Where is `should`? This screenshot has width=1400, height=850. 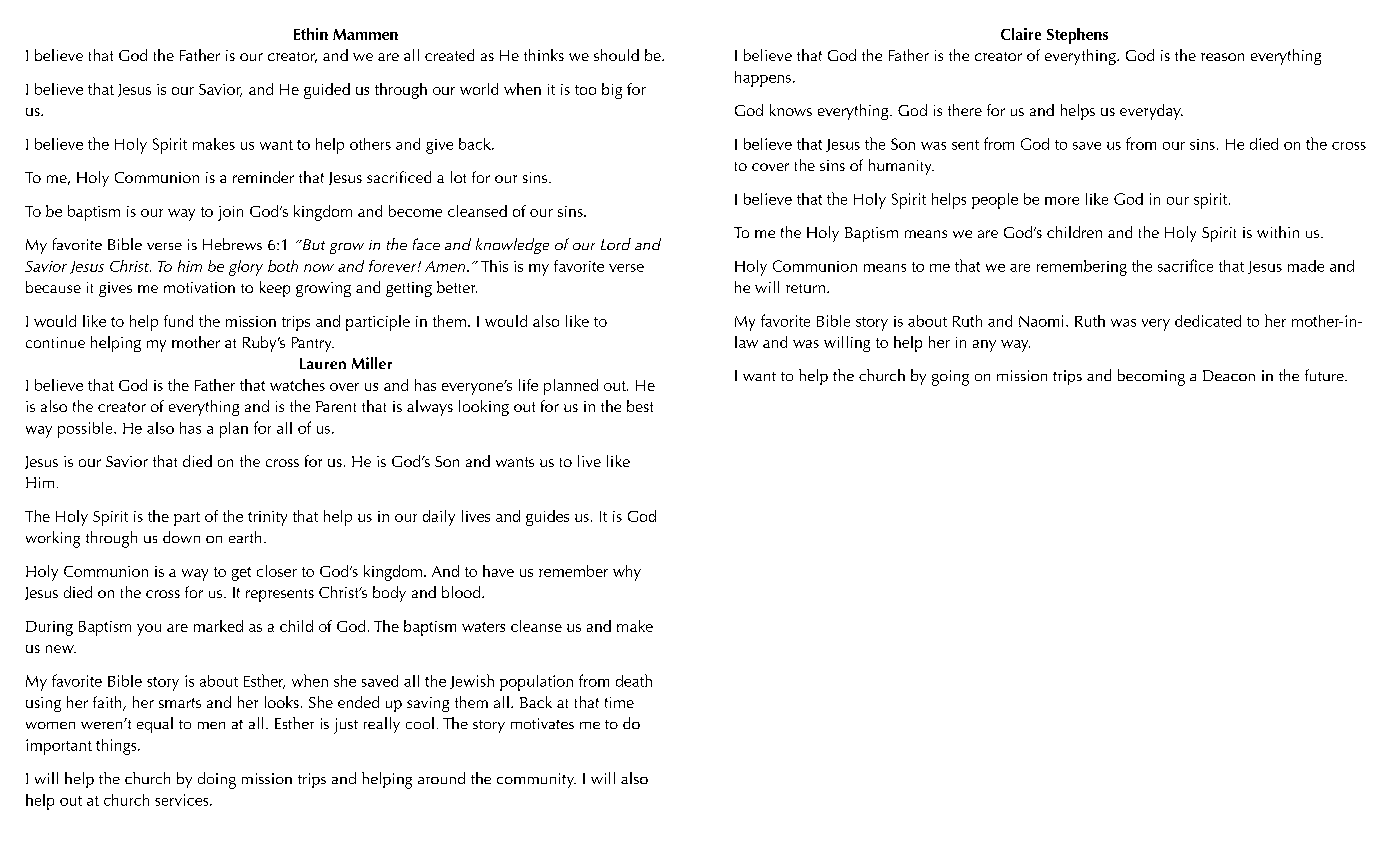
should is located at coordinates (616, 55).
